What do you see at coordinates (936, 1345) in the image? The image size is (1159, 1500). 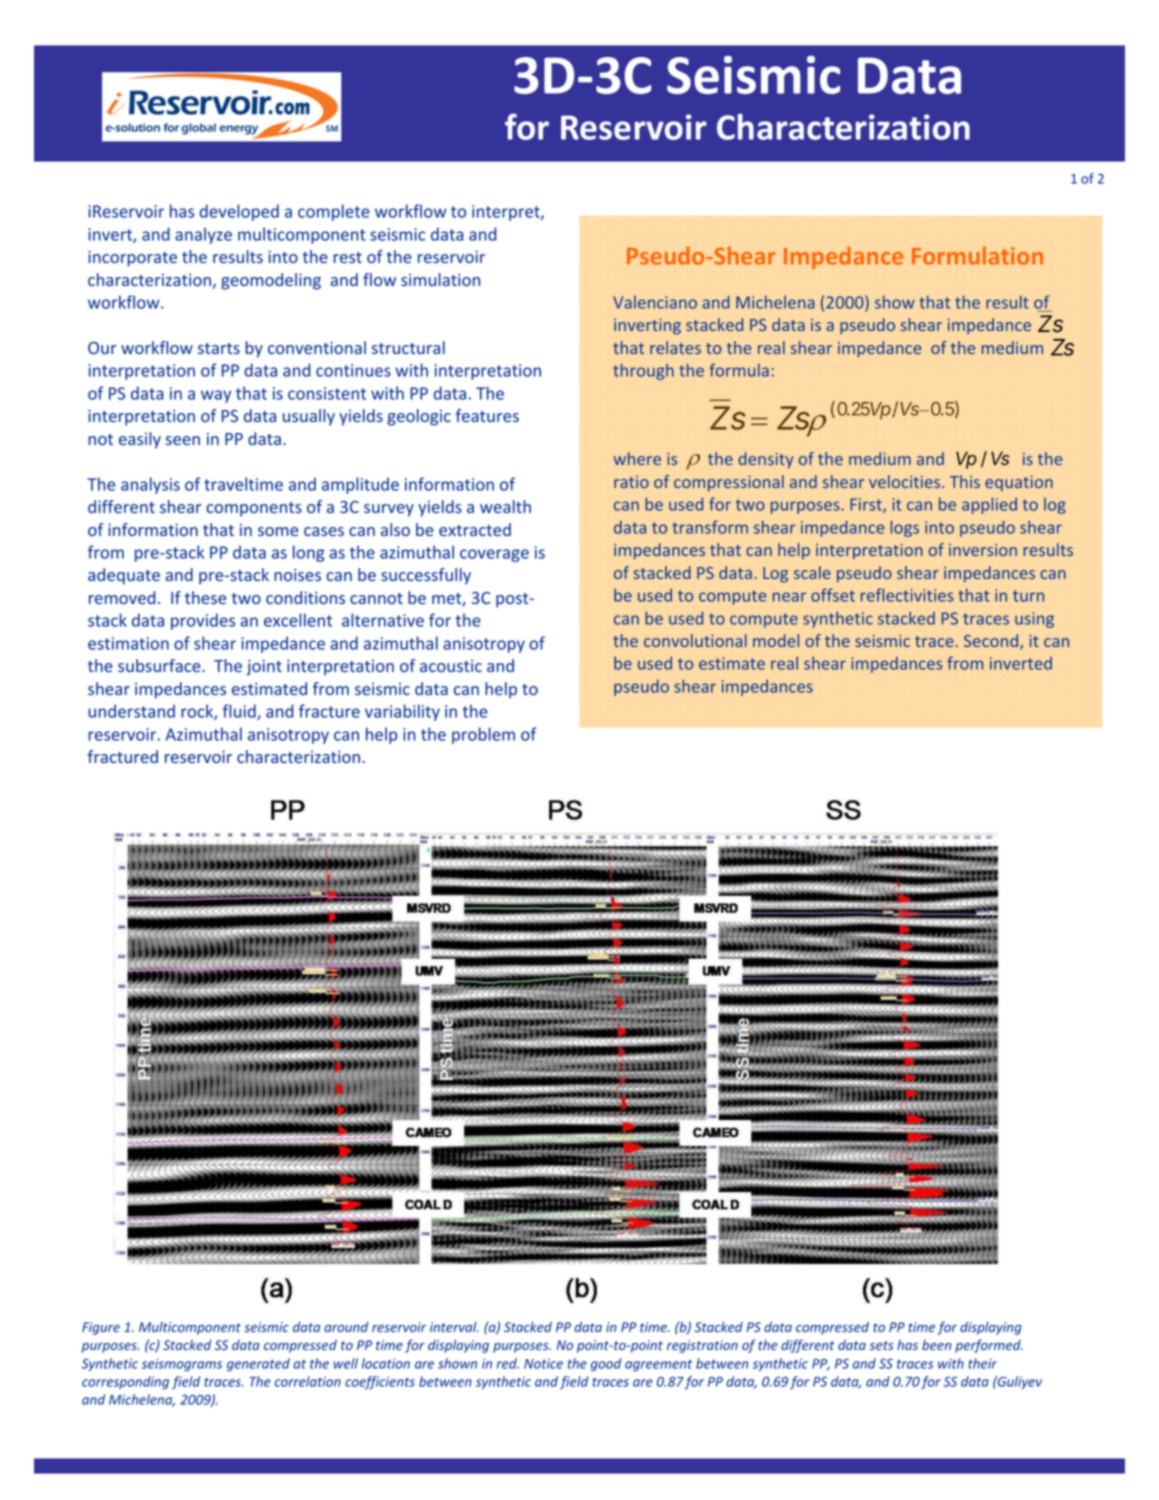 I see `been` at bounding box center [936, 1345].
